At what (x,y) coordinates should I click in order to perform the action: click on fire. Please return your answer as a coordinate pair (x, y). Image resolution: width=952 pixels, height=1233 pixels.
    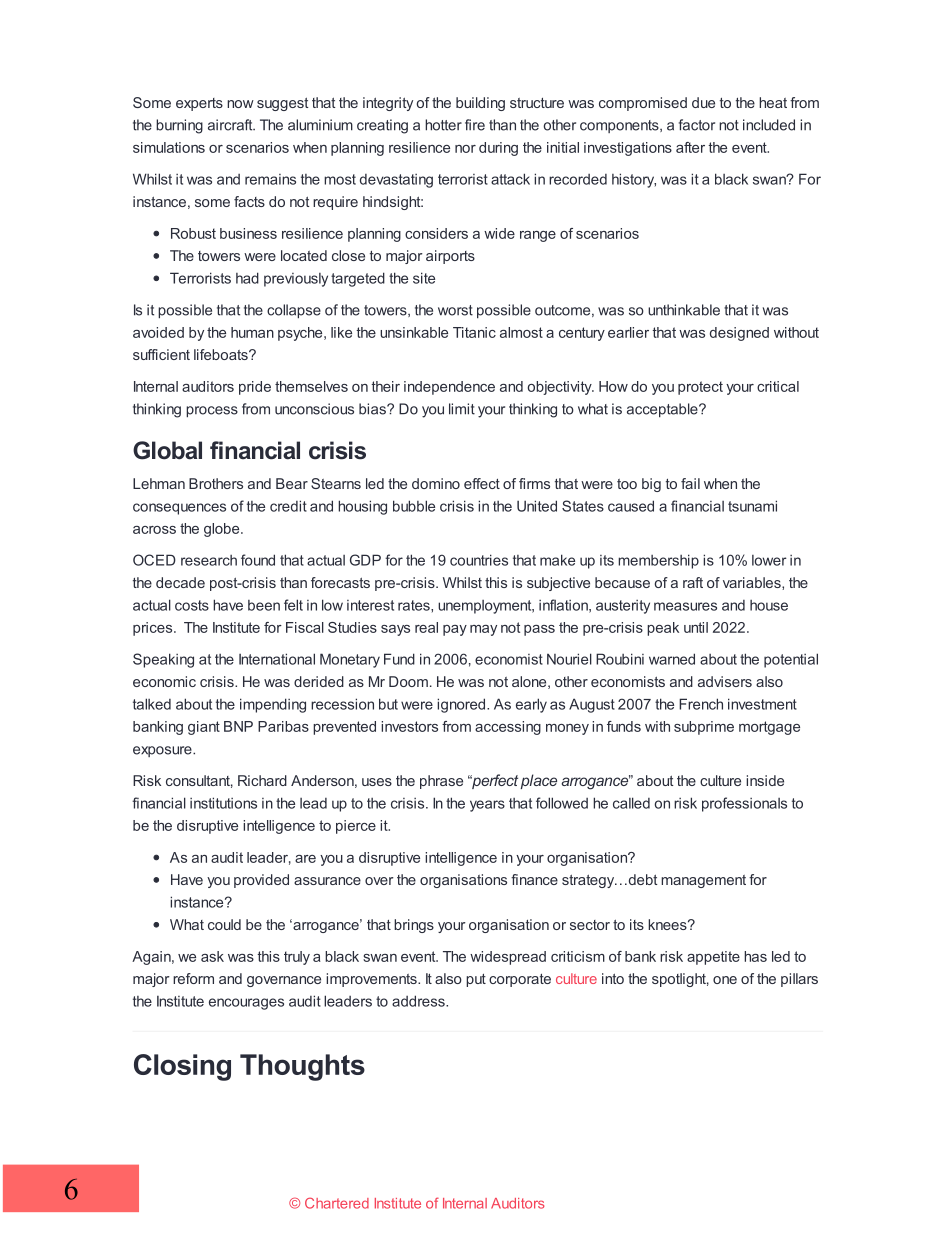
    Looking at the image, I should click on (475, 125).
